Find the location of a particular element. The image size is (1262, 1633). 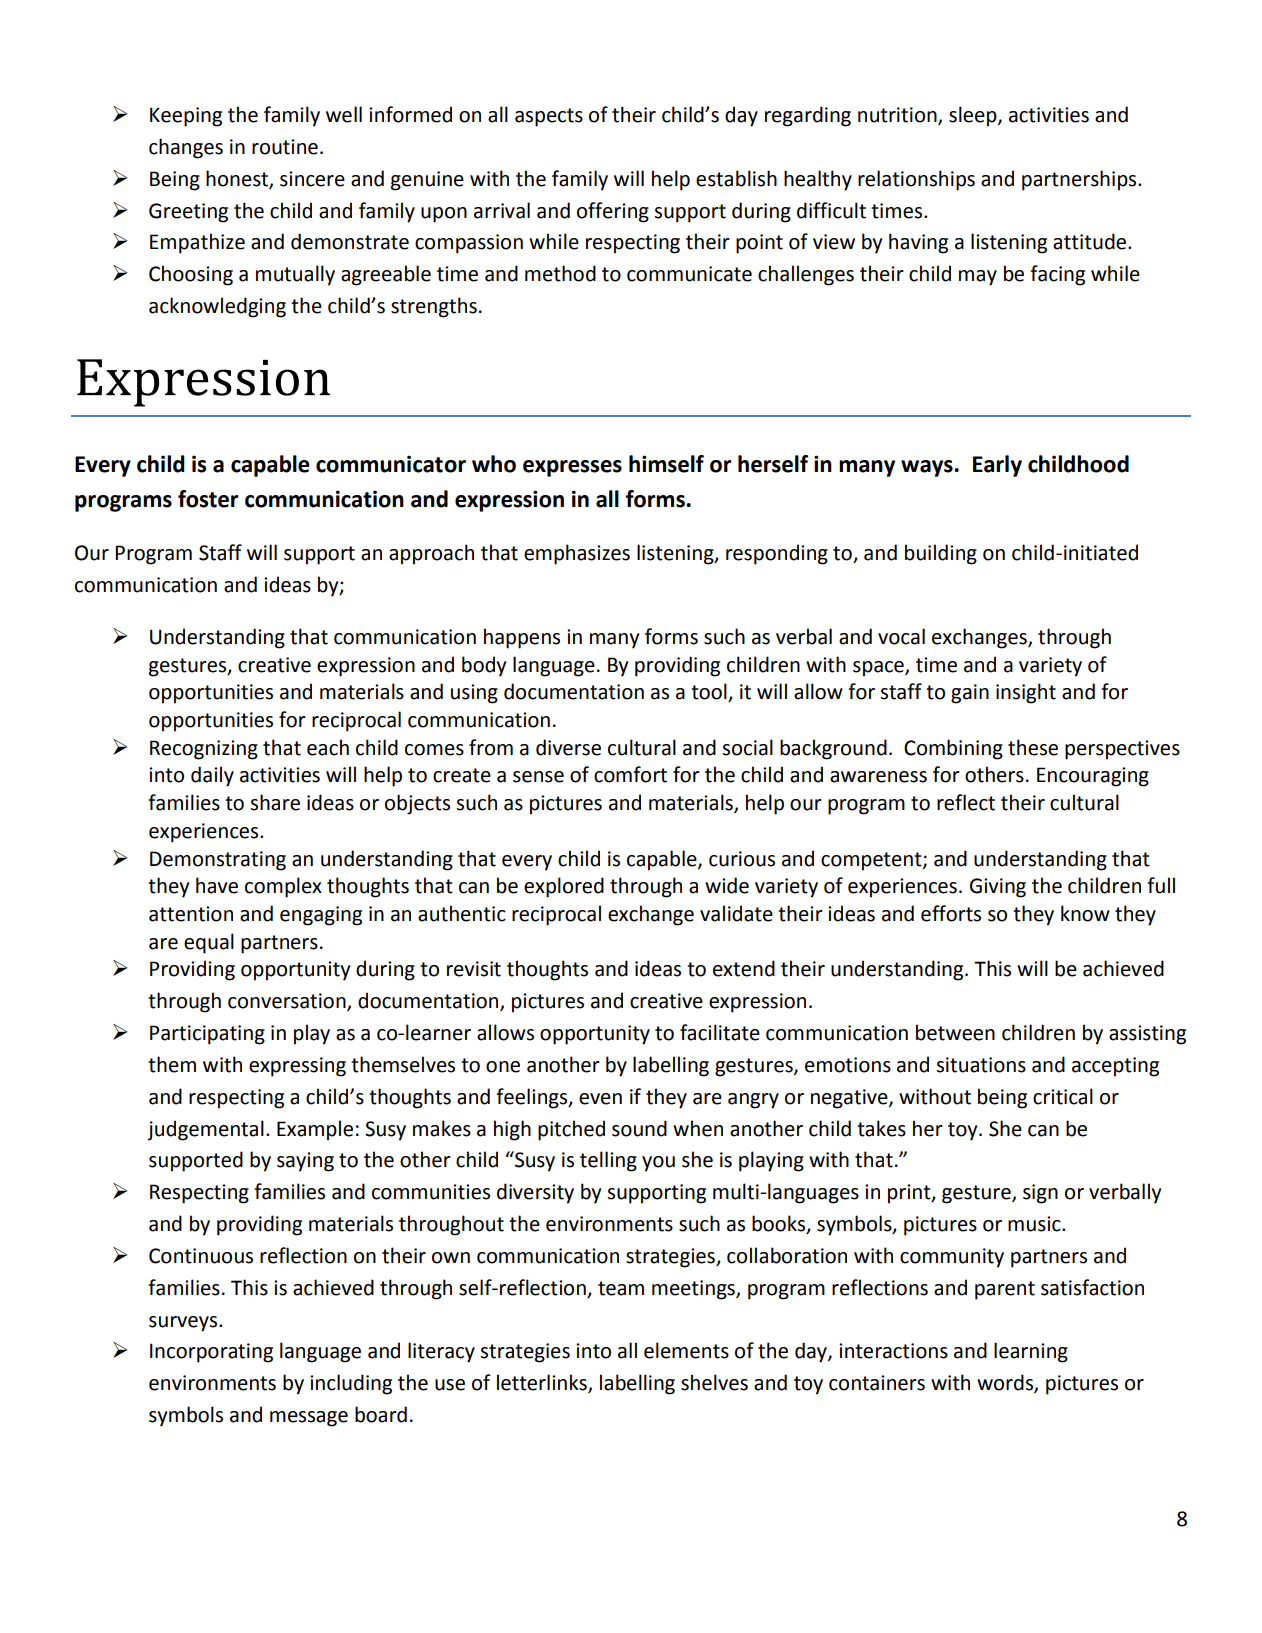

emphasizes is located at coordinates (577, 554).
